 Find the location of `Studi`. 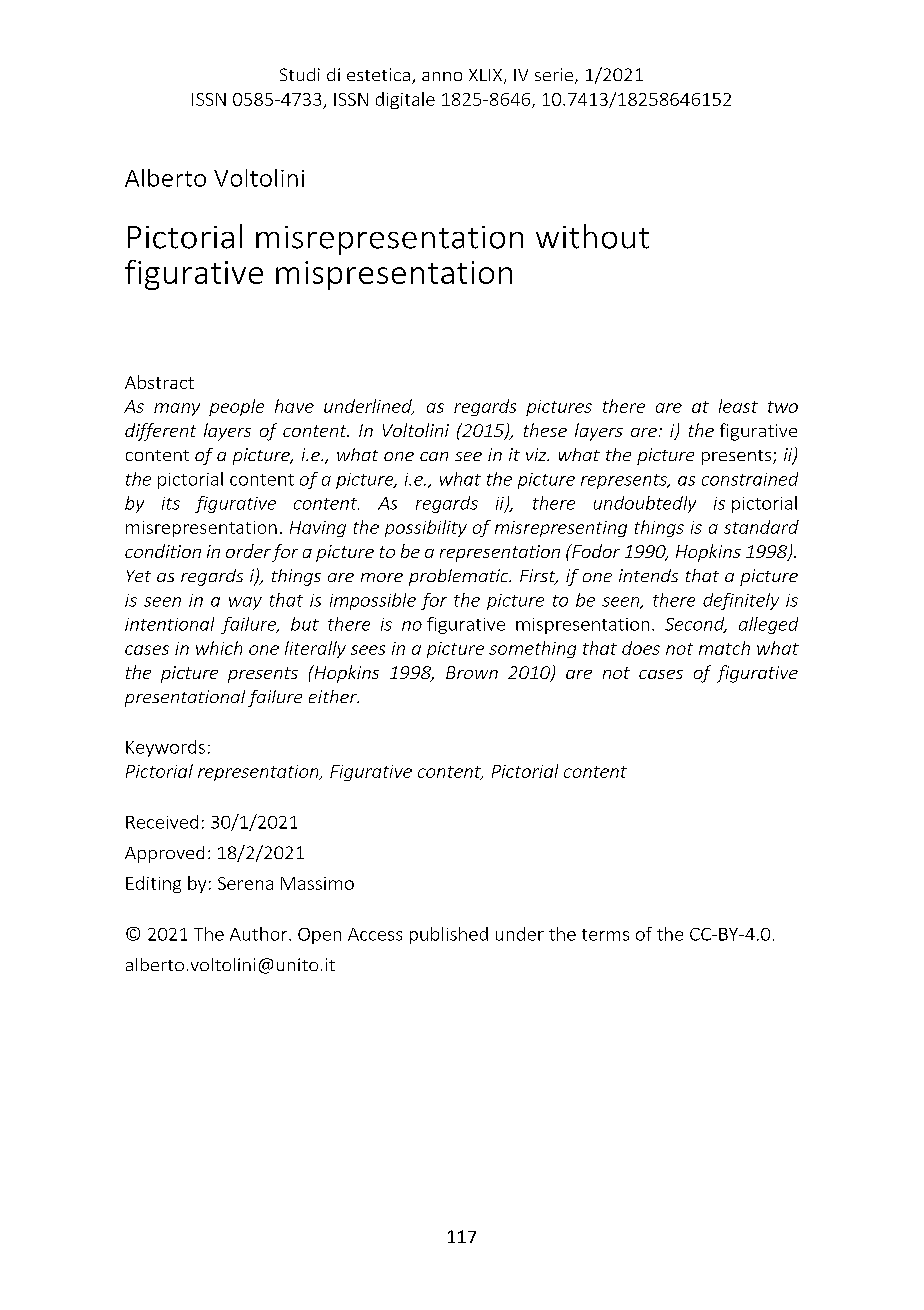

Studi is located at coordinates (300, 74).
